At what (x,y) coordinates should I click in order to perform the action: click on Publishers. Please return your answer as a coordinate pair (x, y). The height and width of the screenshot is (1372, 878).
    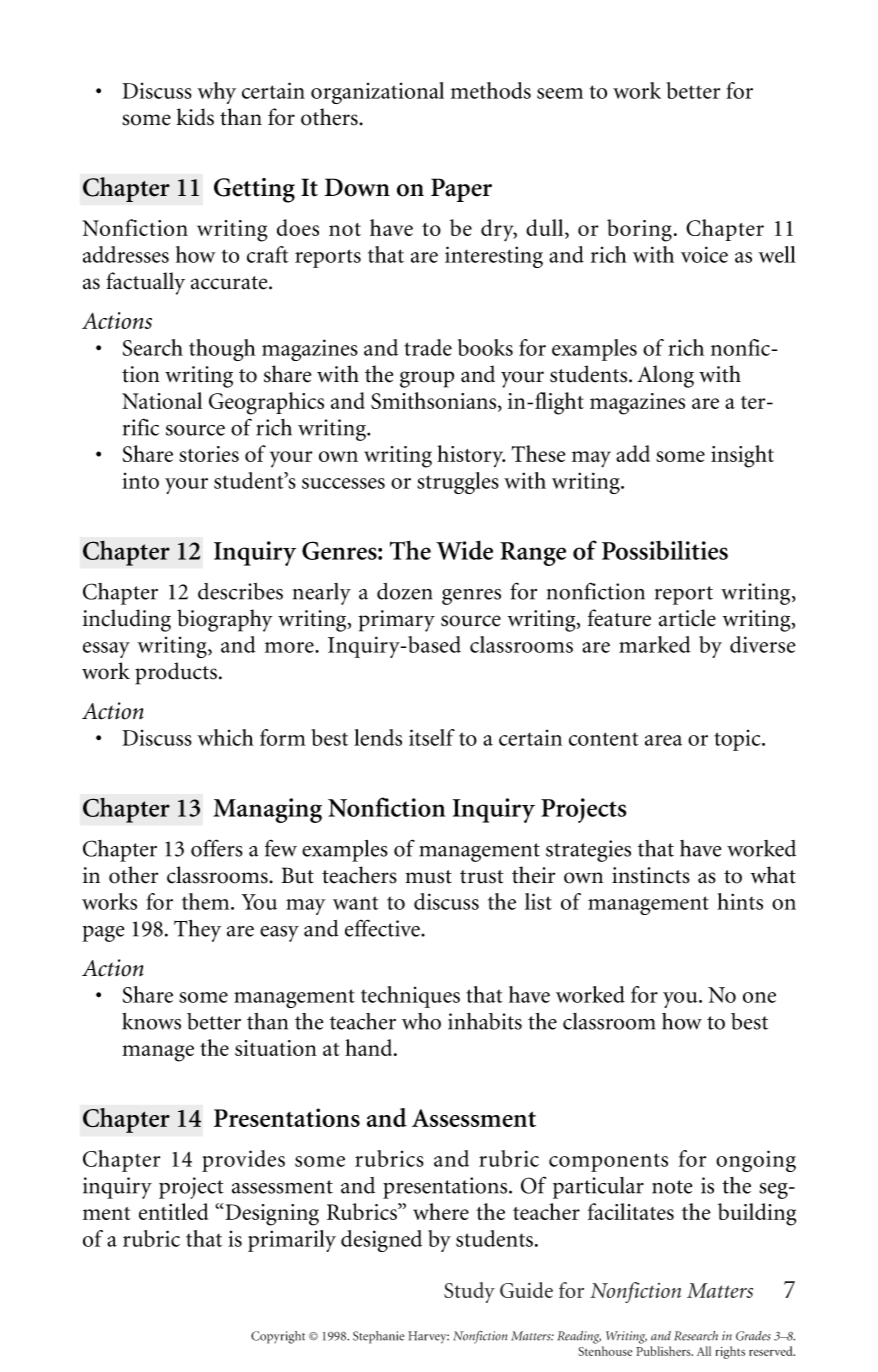
    Looking at the image, I should click on (664, 1351).
